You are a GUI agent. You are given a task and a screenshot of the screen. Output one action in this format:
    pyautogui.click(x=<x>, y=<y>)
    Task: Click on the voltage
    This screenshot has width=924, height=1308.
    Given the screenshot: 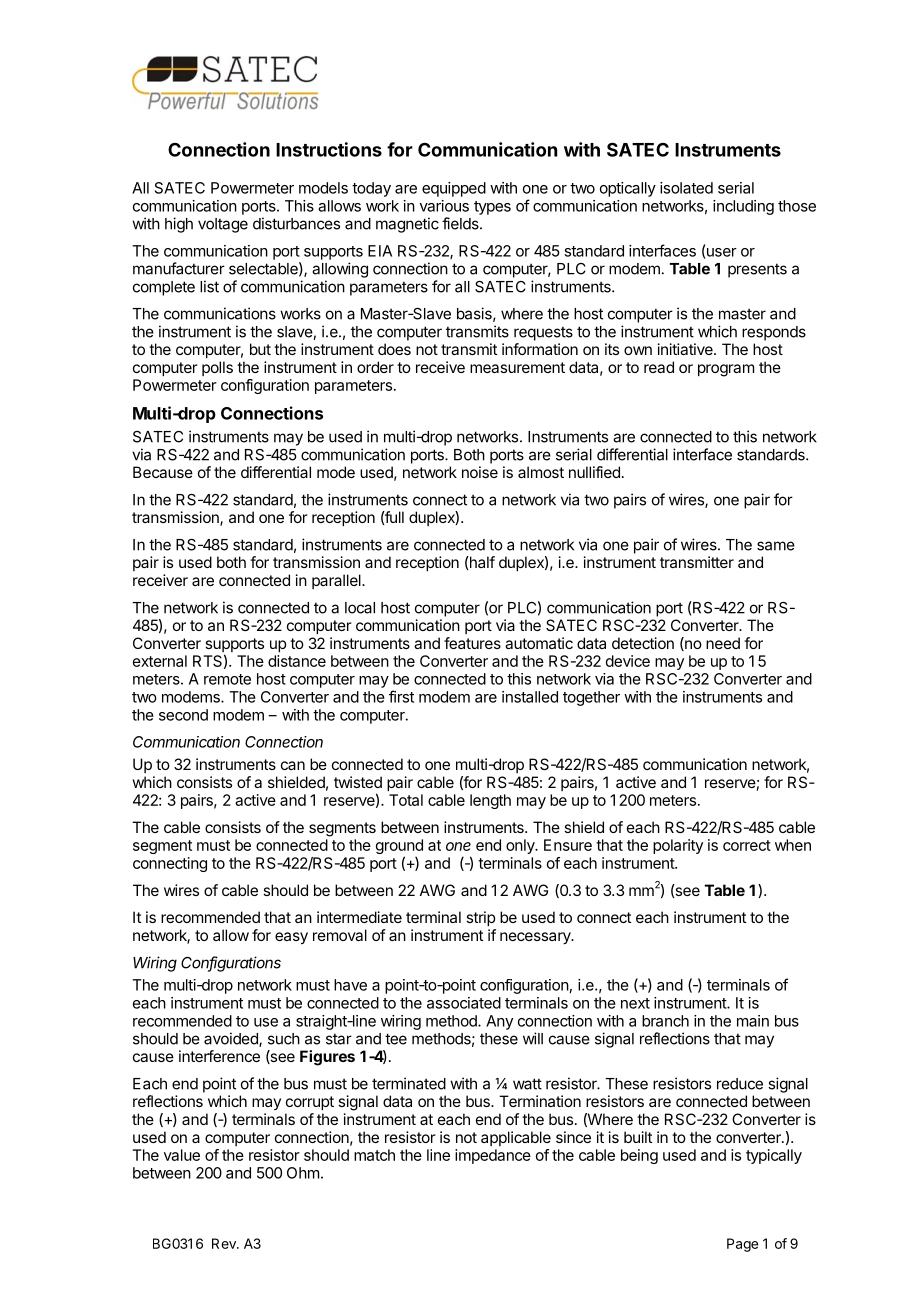 What is the action you would take?
    pyautogui.click(x=223, y=225)
